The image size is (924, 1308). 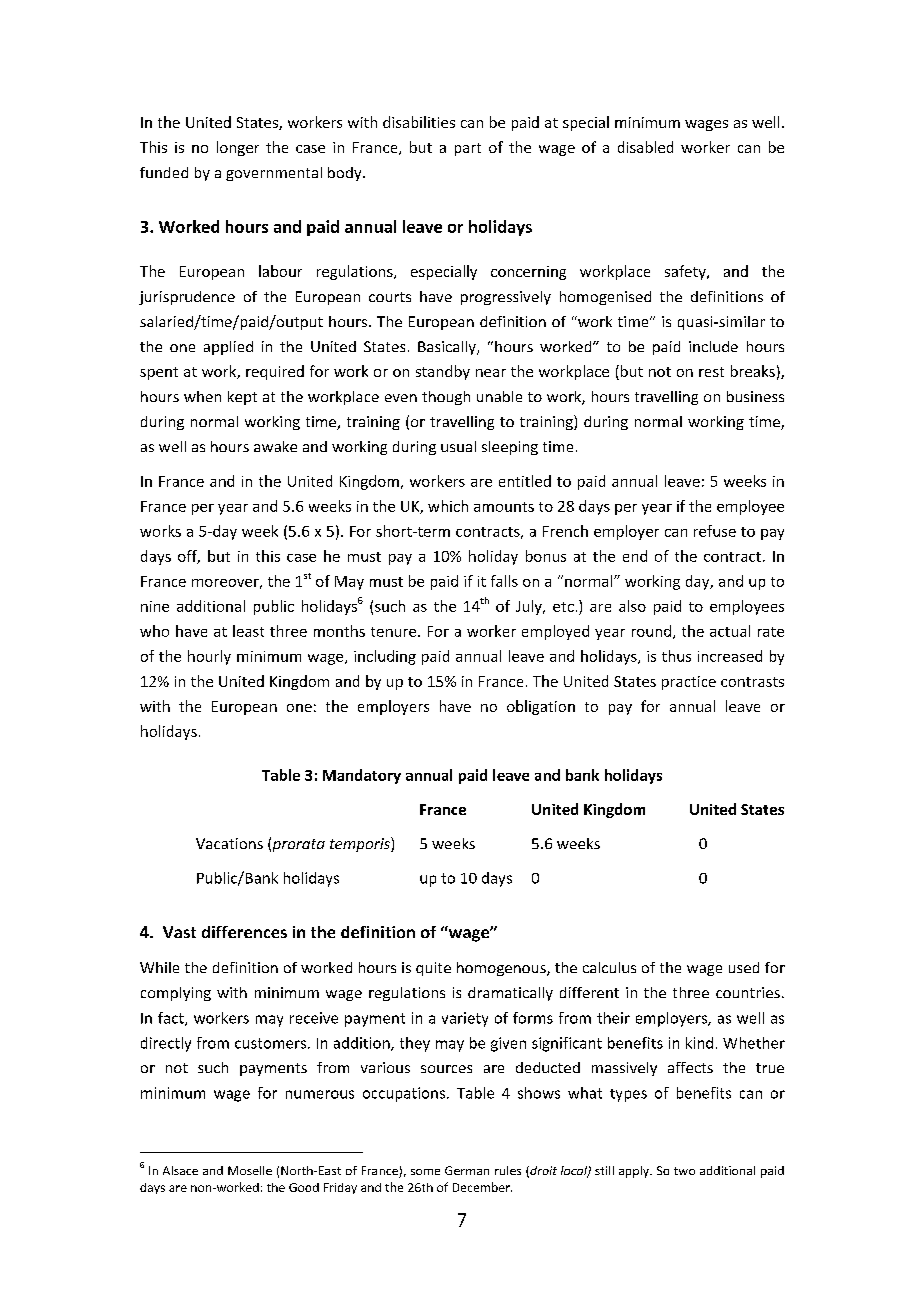 I want to click on German, so click(x=467, y=1170).
